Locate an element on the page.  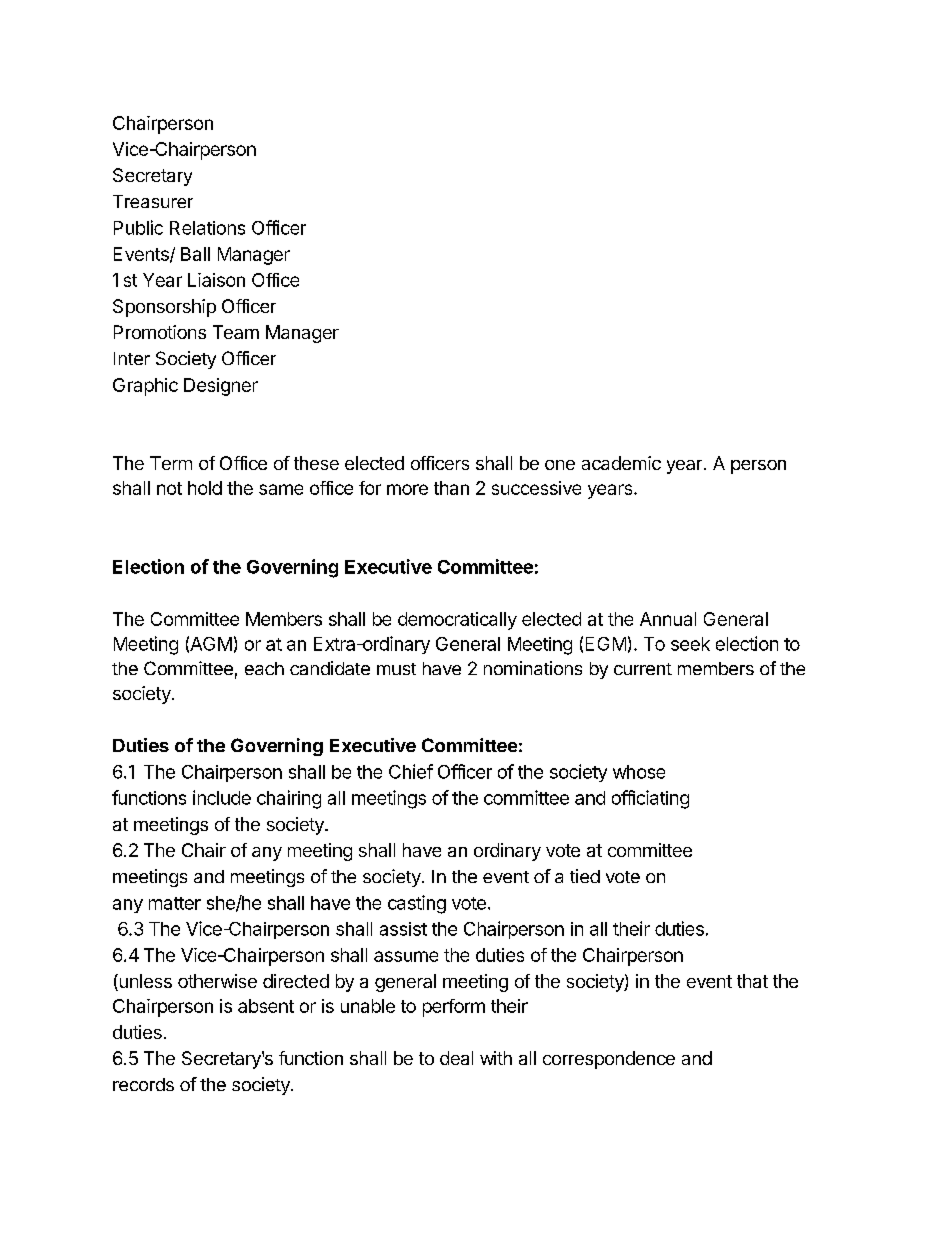
than is located at coordinates (451, 488).
